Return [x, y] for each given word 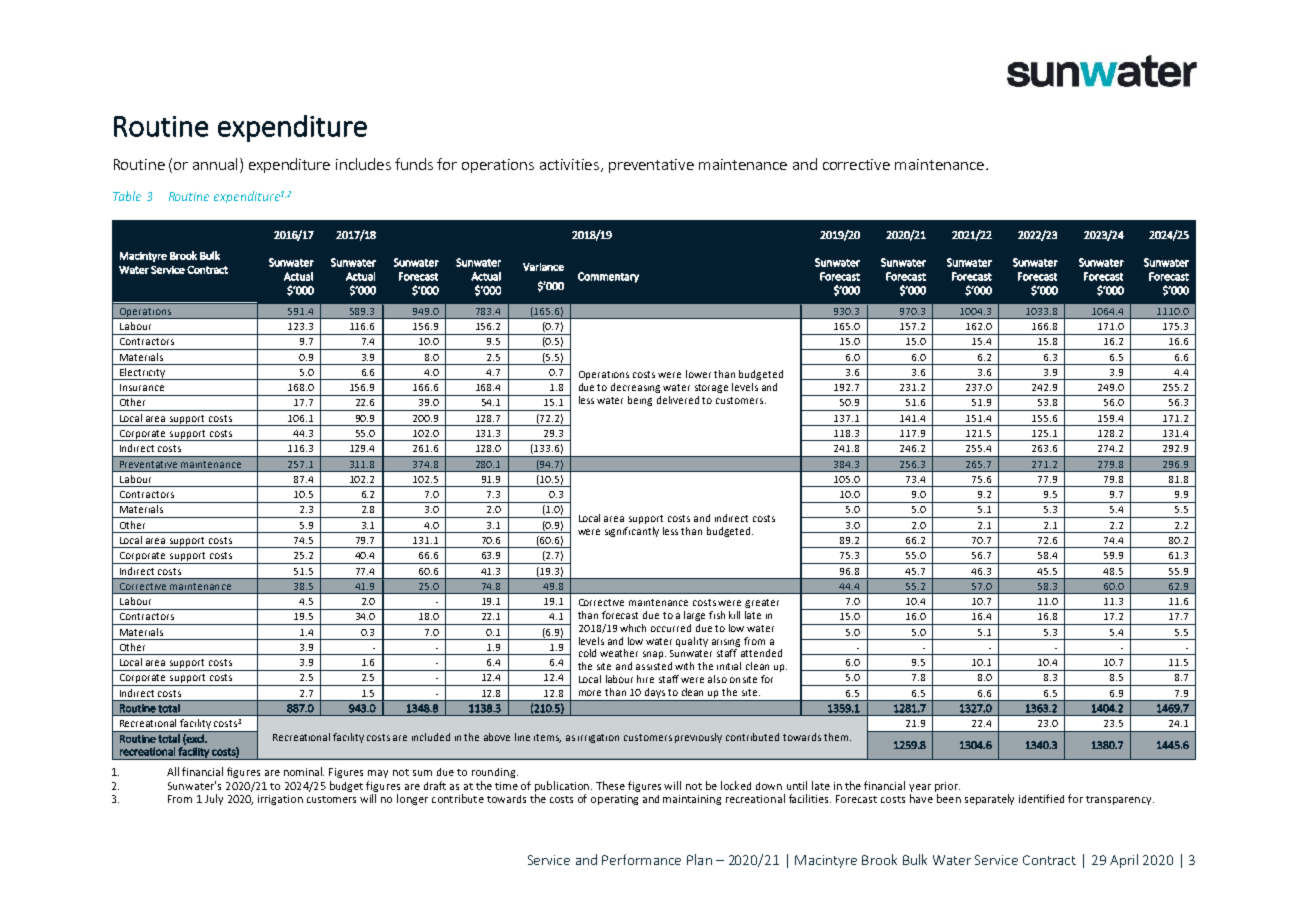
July [214, 799]
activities [571, 165]
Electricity [142, 374]
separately [989, 799]
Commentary [608, 277]
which [633, 628]
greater [762, 603]
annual [217, 165]
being [640, 401]
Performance [641, 859]
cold [587, 653]
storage [711, 388]
